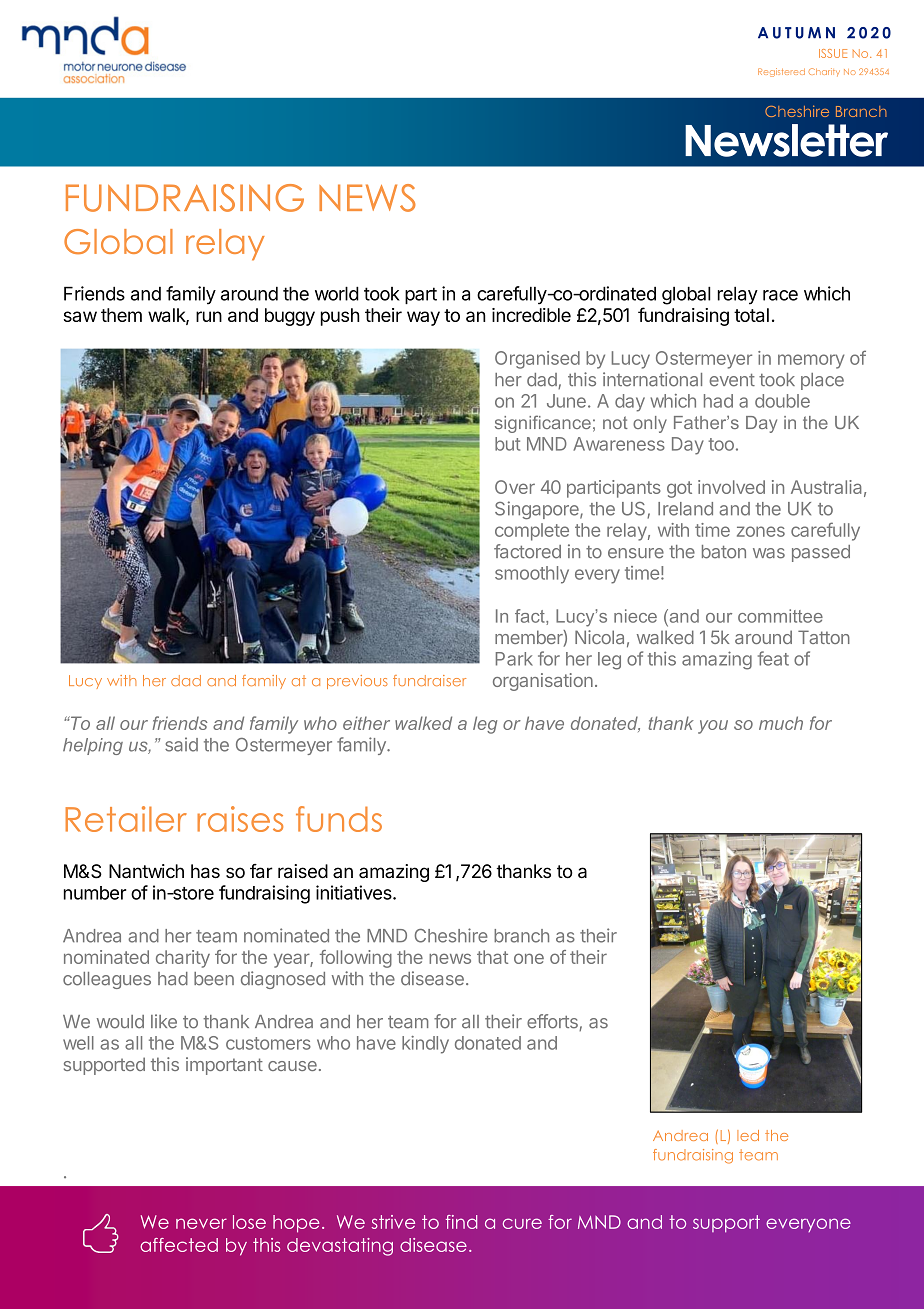 The image size is (924, 1309). Describe the element at coordinates (748, 1135) in the screenshot. I see `led` at that location.
